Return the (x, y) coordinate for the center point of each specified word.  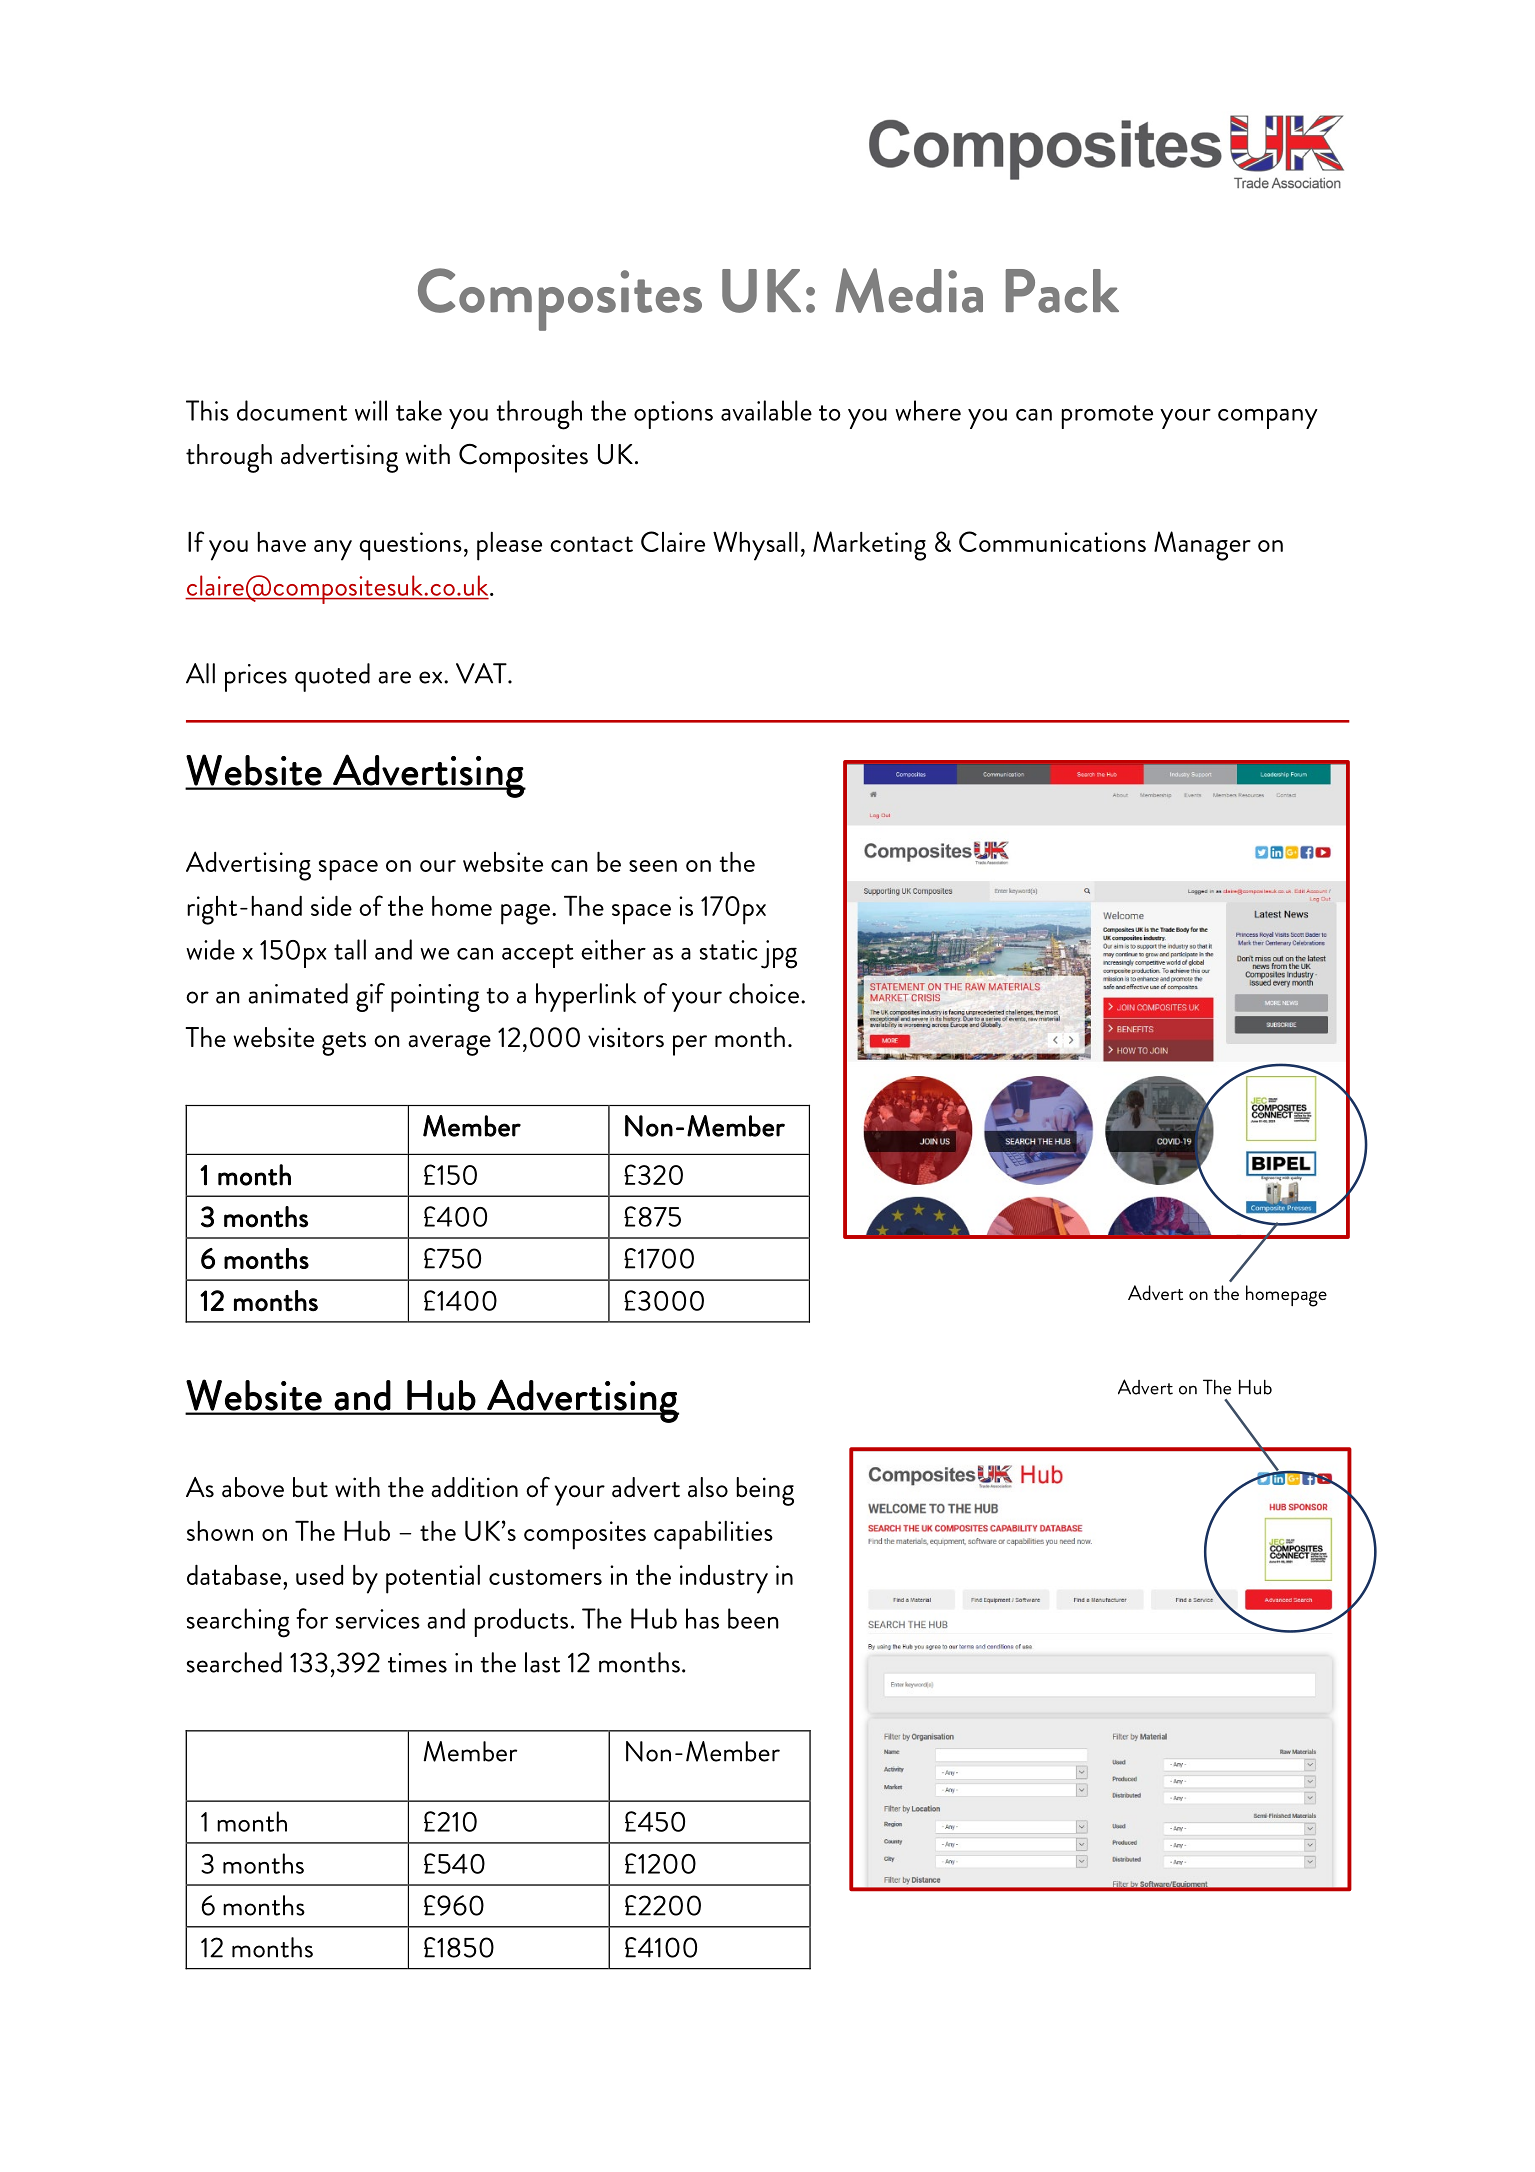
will (371, 410)
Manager (1202, 546)
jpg (779, 954)
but (310, 1487)
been (753, 1618)
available (766, 410)
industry (724, 1579)
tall (350, 949)
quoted (332, 677)
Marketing (869, 546)
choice (764, 993)
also (708, 1487)
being (765, 1491)
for (312, 1618)
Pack (1062, 291)
